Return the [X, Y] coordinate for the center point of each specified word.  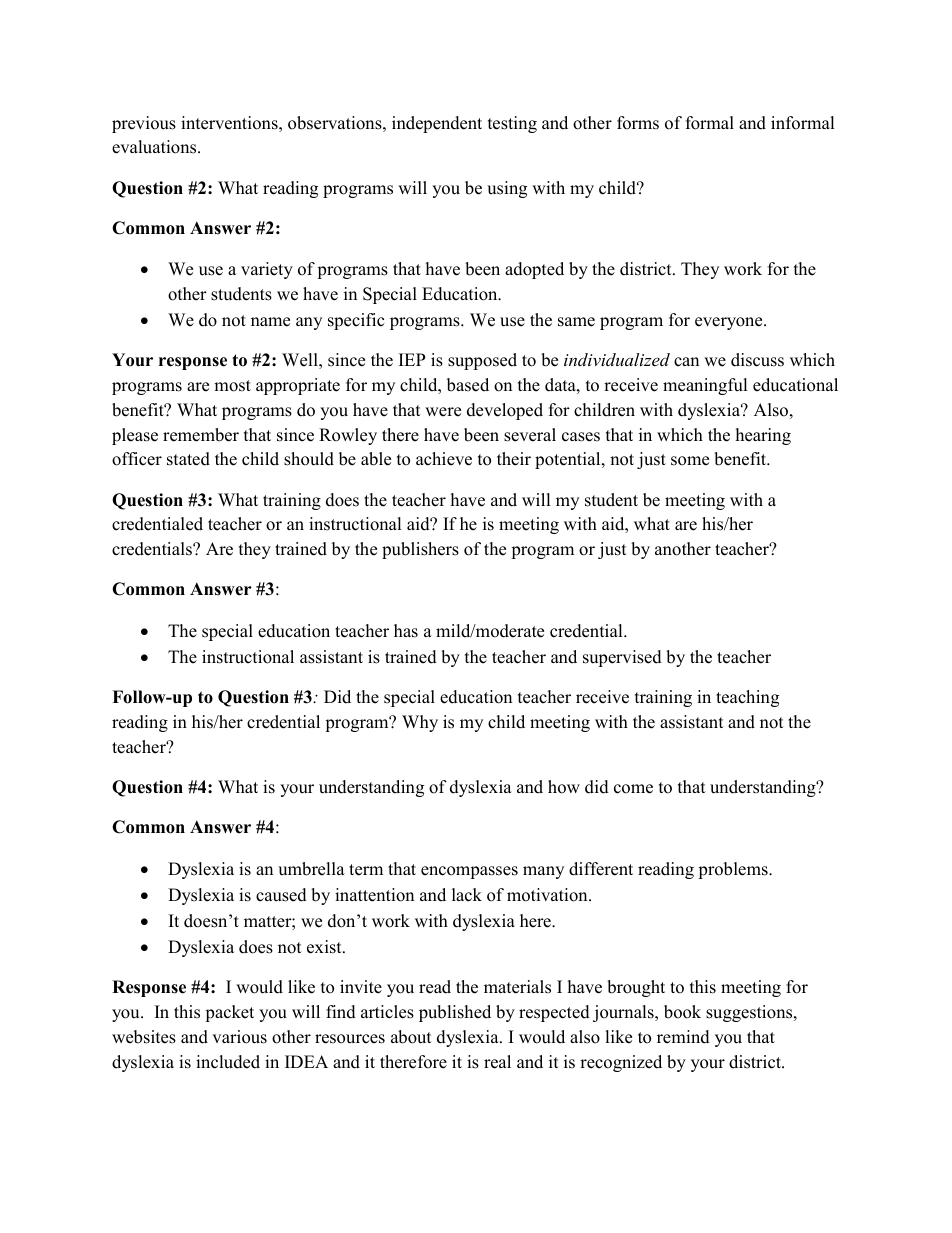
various [239, 1037]
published [455, 1013]
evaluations [155, 147]
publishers [420, 550]
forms [638, 123]
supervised [622, 658]
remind [683, 1037]
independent [437, 124]
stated [188, 459]
